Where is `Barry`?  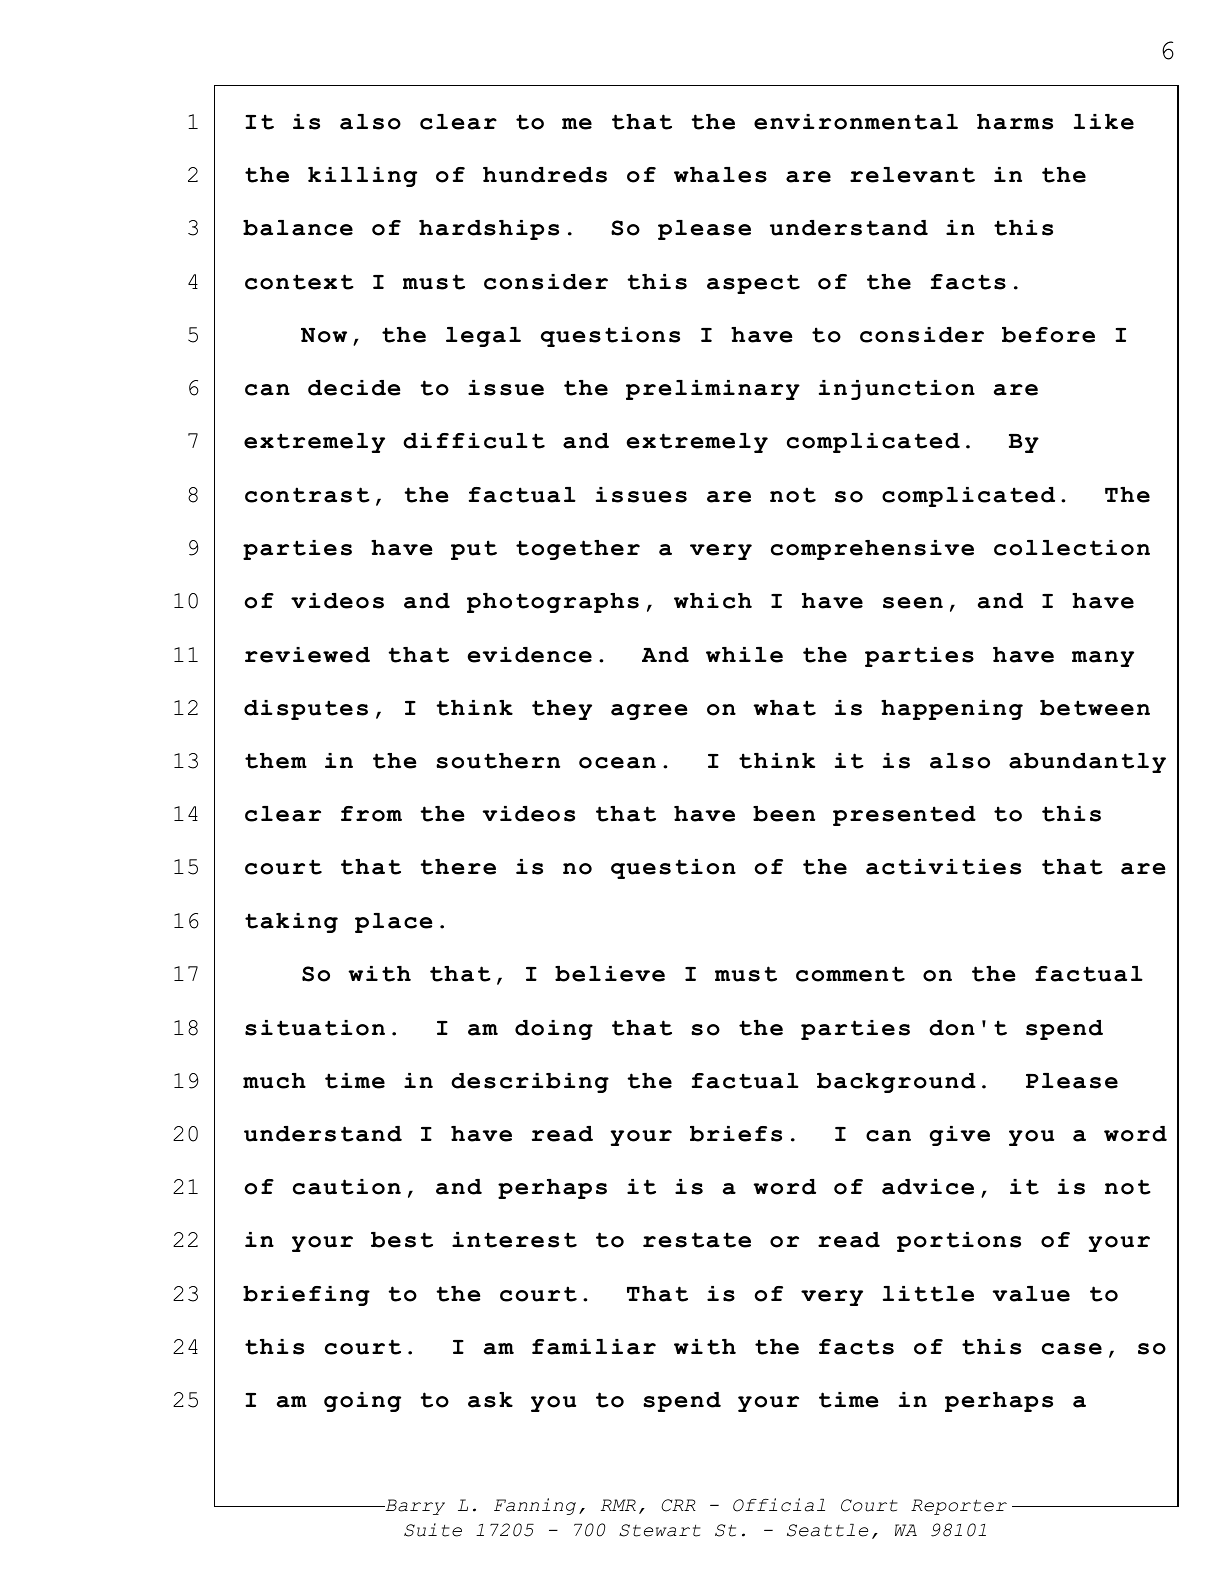
Barry is located at coordinates (414, 1507).
